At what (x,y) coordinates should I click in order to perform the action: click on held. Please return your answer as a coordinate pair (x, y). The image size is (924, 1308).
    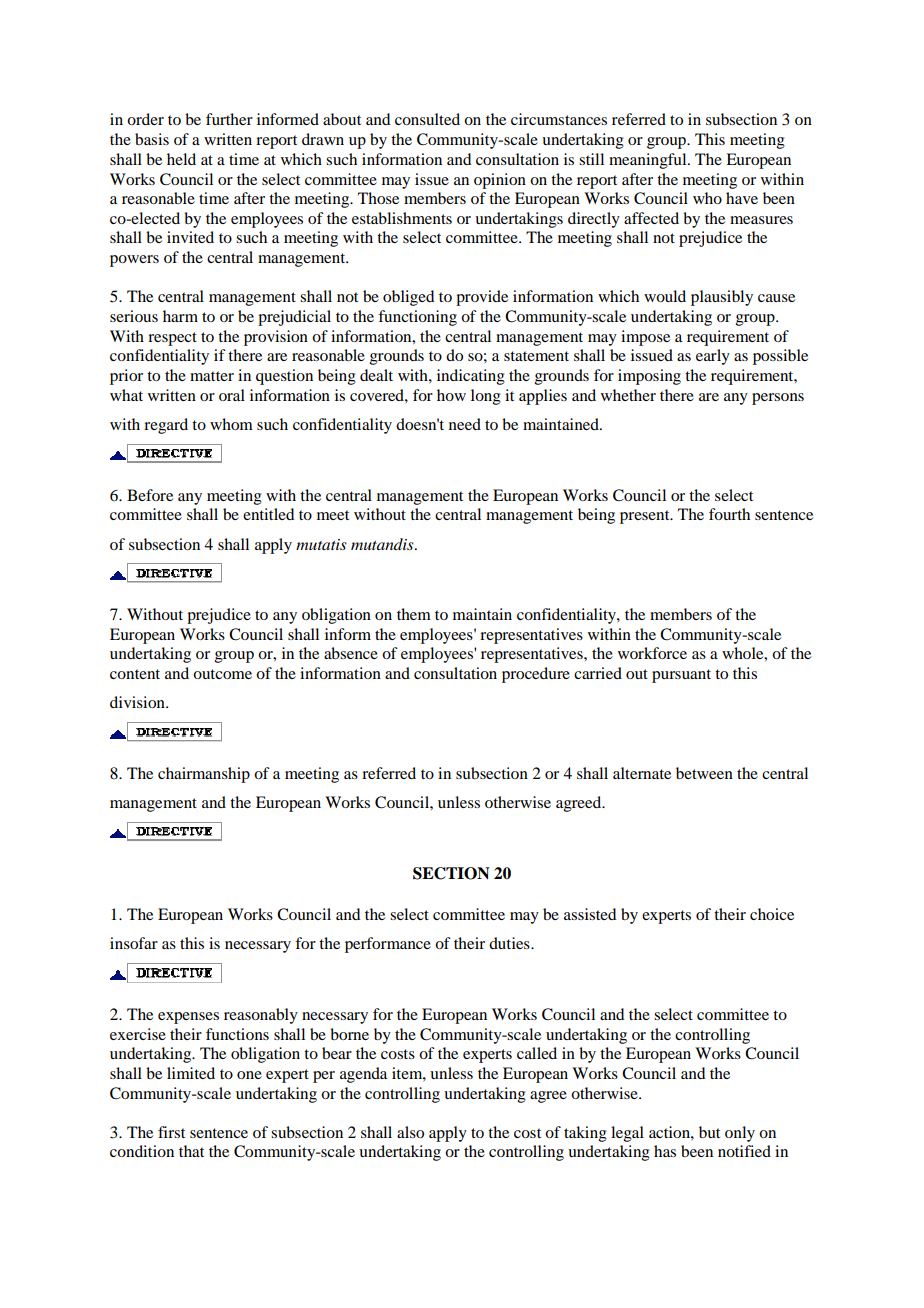
    Looking at the image, I should click on (181, 159).
